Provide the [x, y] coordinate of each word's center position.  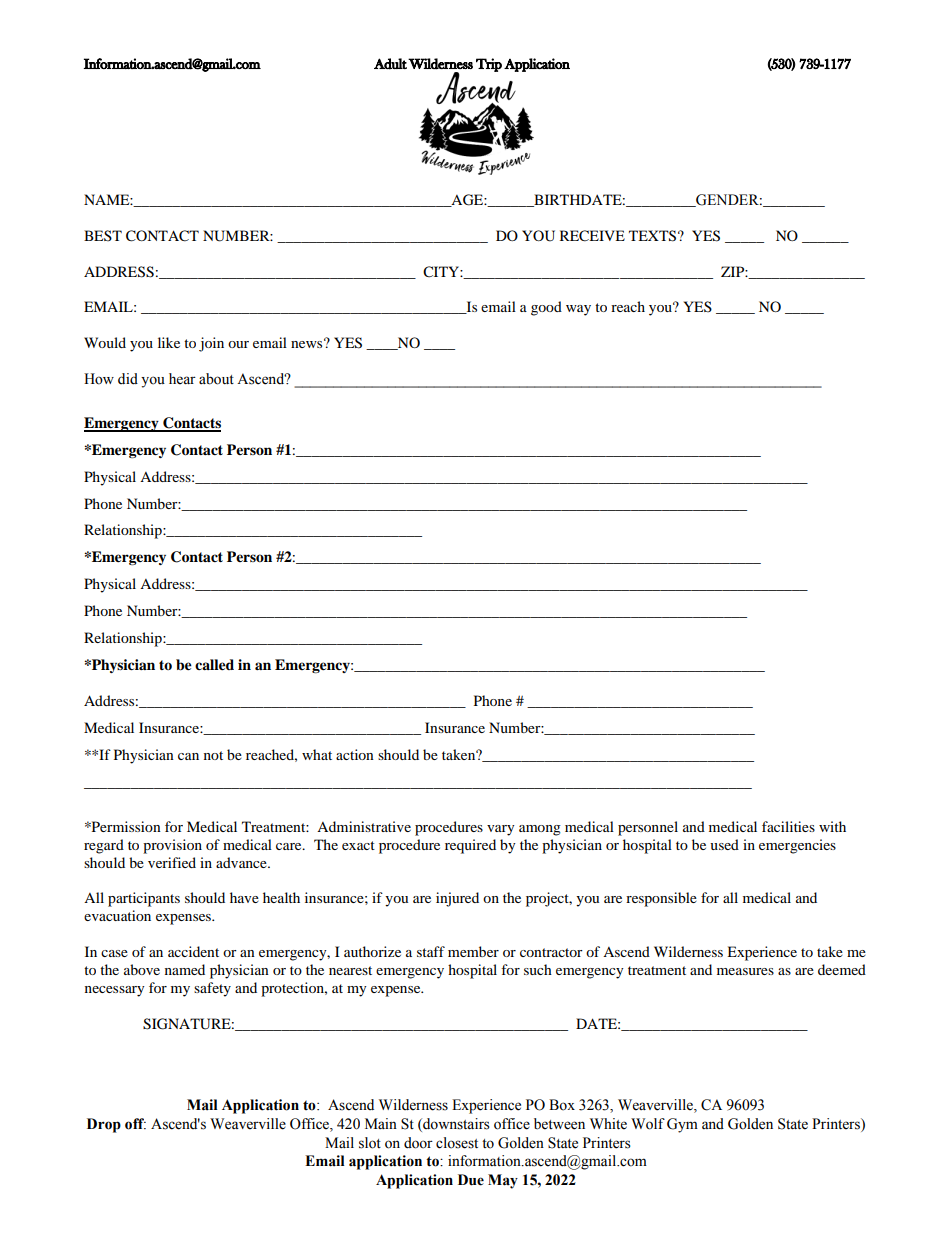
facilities [788, 826]
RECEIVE [592, 236]
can [188, 756]
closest [457, 1143]
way [578, 310]
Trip [489, 65]
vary [501, 830]
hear [182, 379]
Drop [104, 1125]
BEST [103, 235]
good [546, 308]
